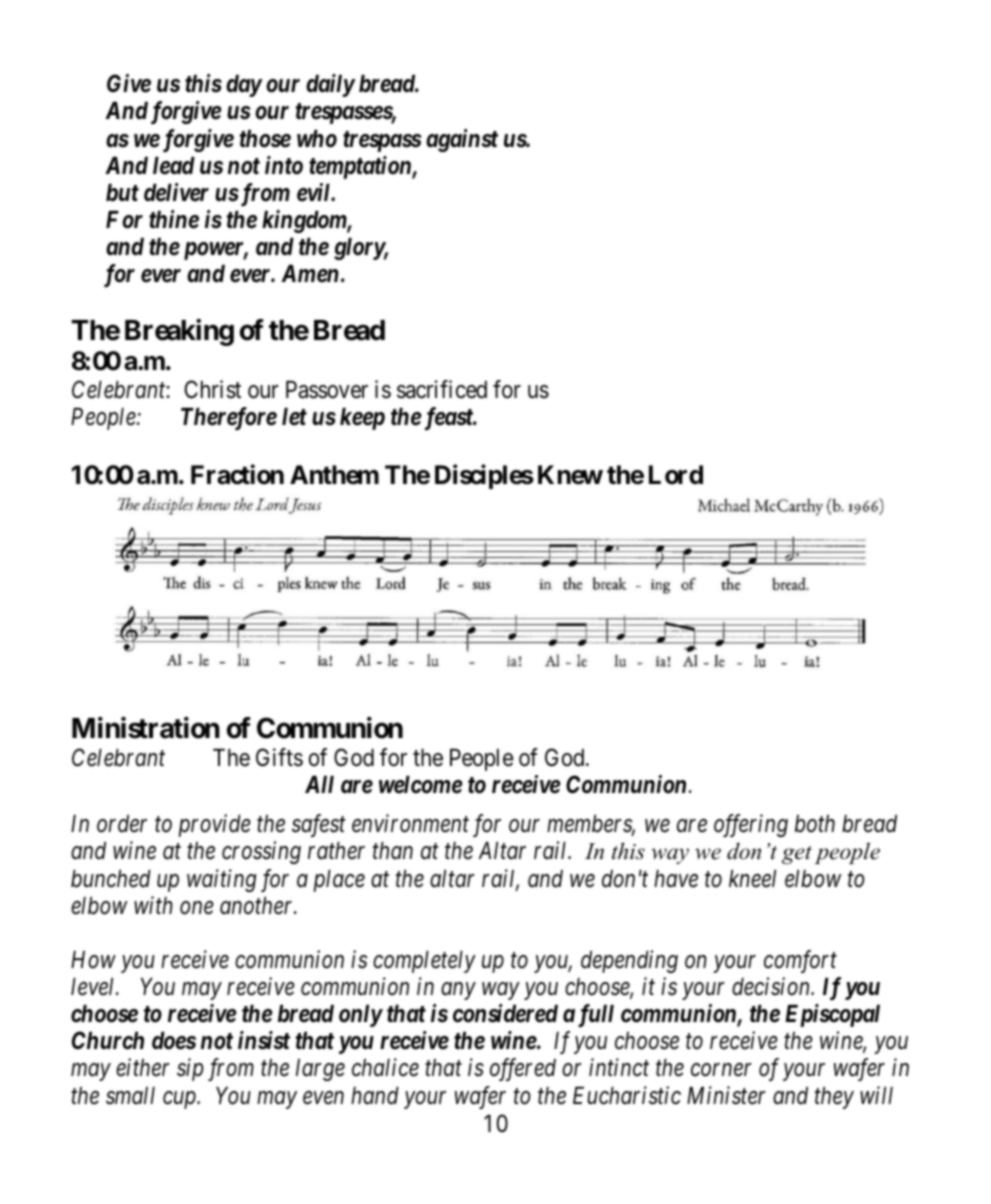 The image size is (991, 1204). What do you see at coordinates (421, 785) in the page?
I see `welcome` at bounding box center [421, 785].
